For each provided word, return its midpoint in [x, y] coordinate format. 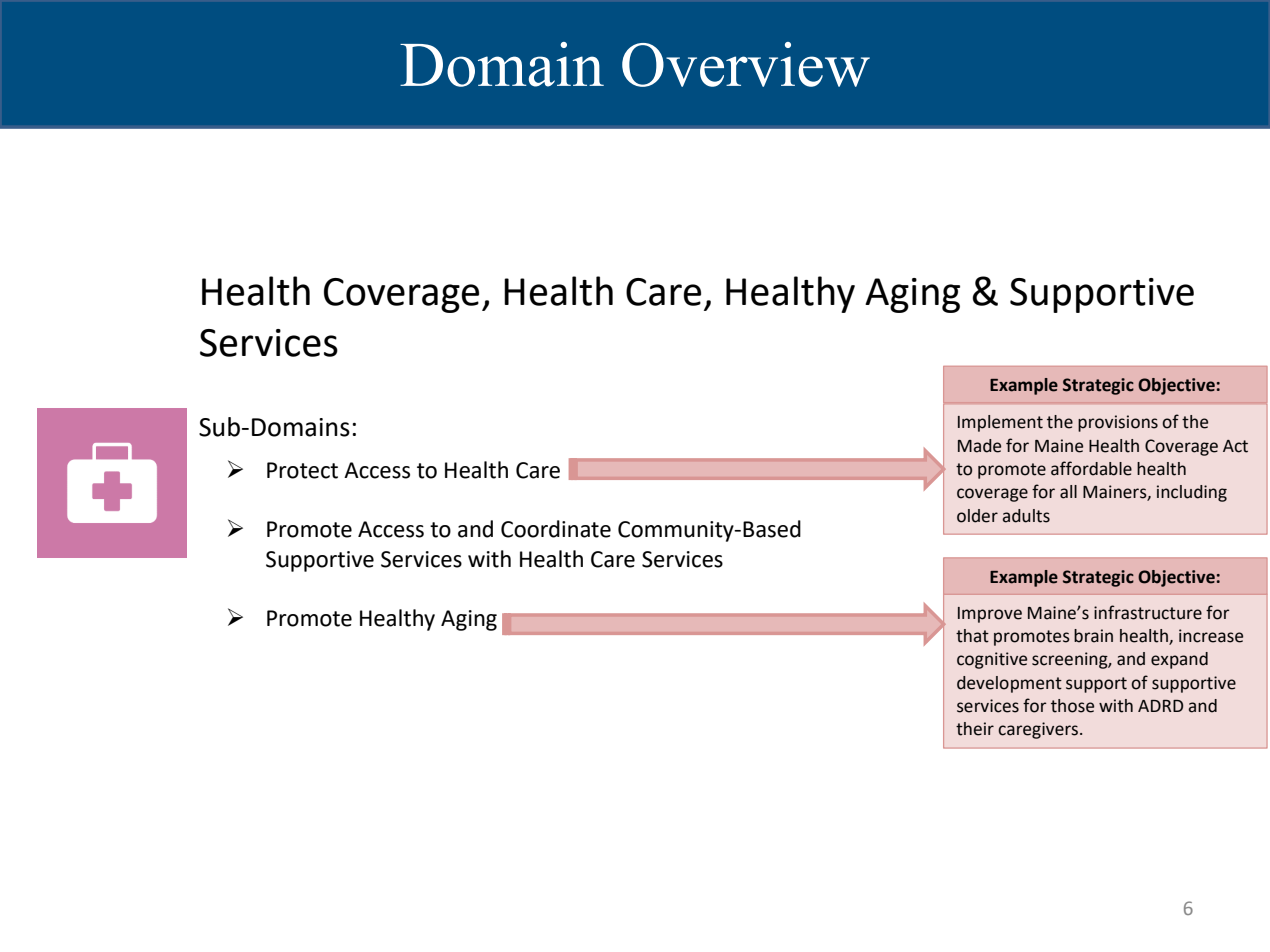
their [975, 729]
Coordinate [556, 529]
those [1072, 706]
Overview [746, 64]
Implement [1000, 423]
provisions [1118, 423]
